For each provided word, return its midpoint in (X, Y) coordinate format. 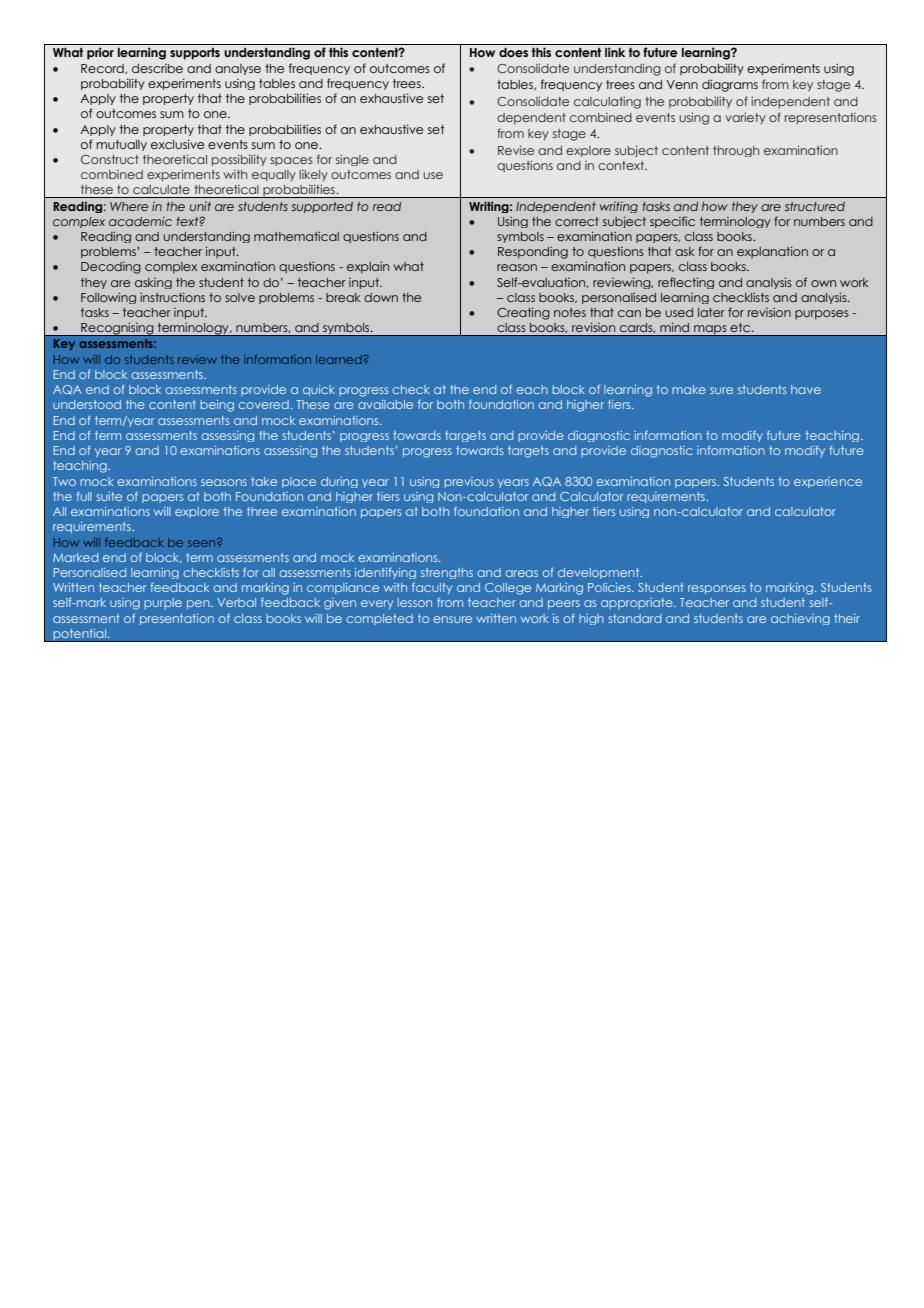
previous (468, 482)
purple (163, 603)
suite (109, 496)
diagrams (730, 85)
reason (517, 267)
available (385, 404)
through (736, 151)
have (806, 389)
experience (828, 482)
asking (153, 283)
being (217, 406)
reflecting (686, 283)
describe (157, 68)
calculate (161, 189)
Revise (516, 150)
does (513, 52)
